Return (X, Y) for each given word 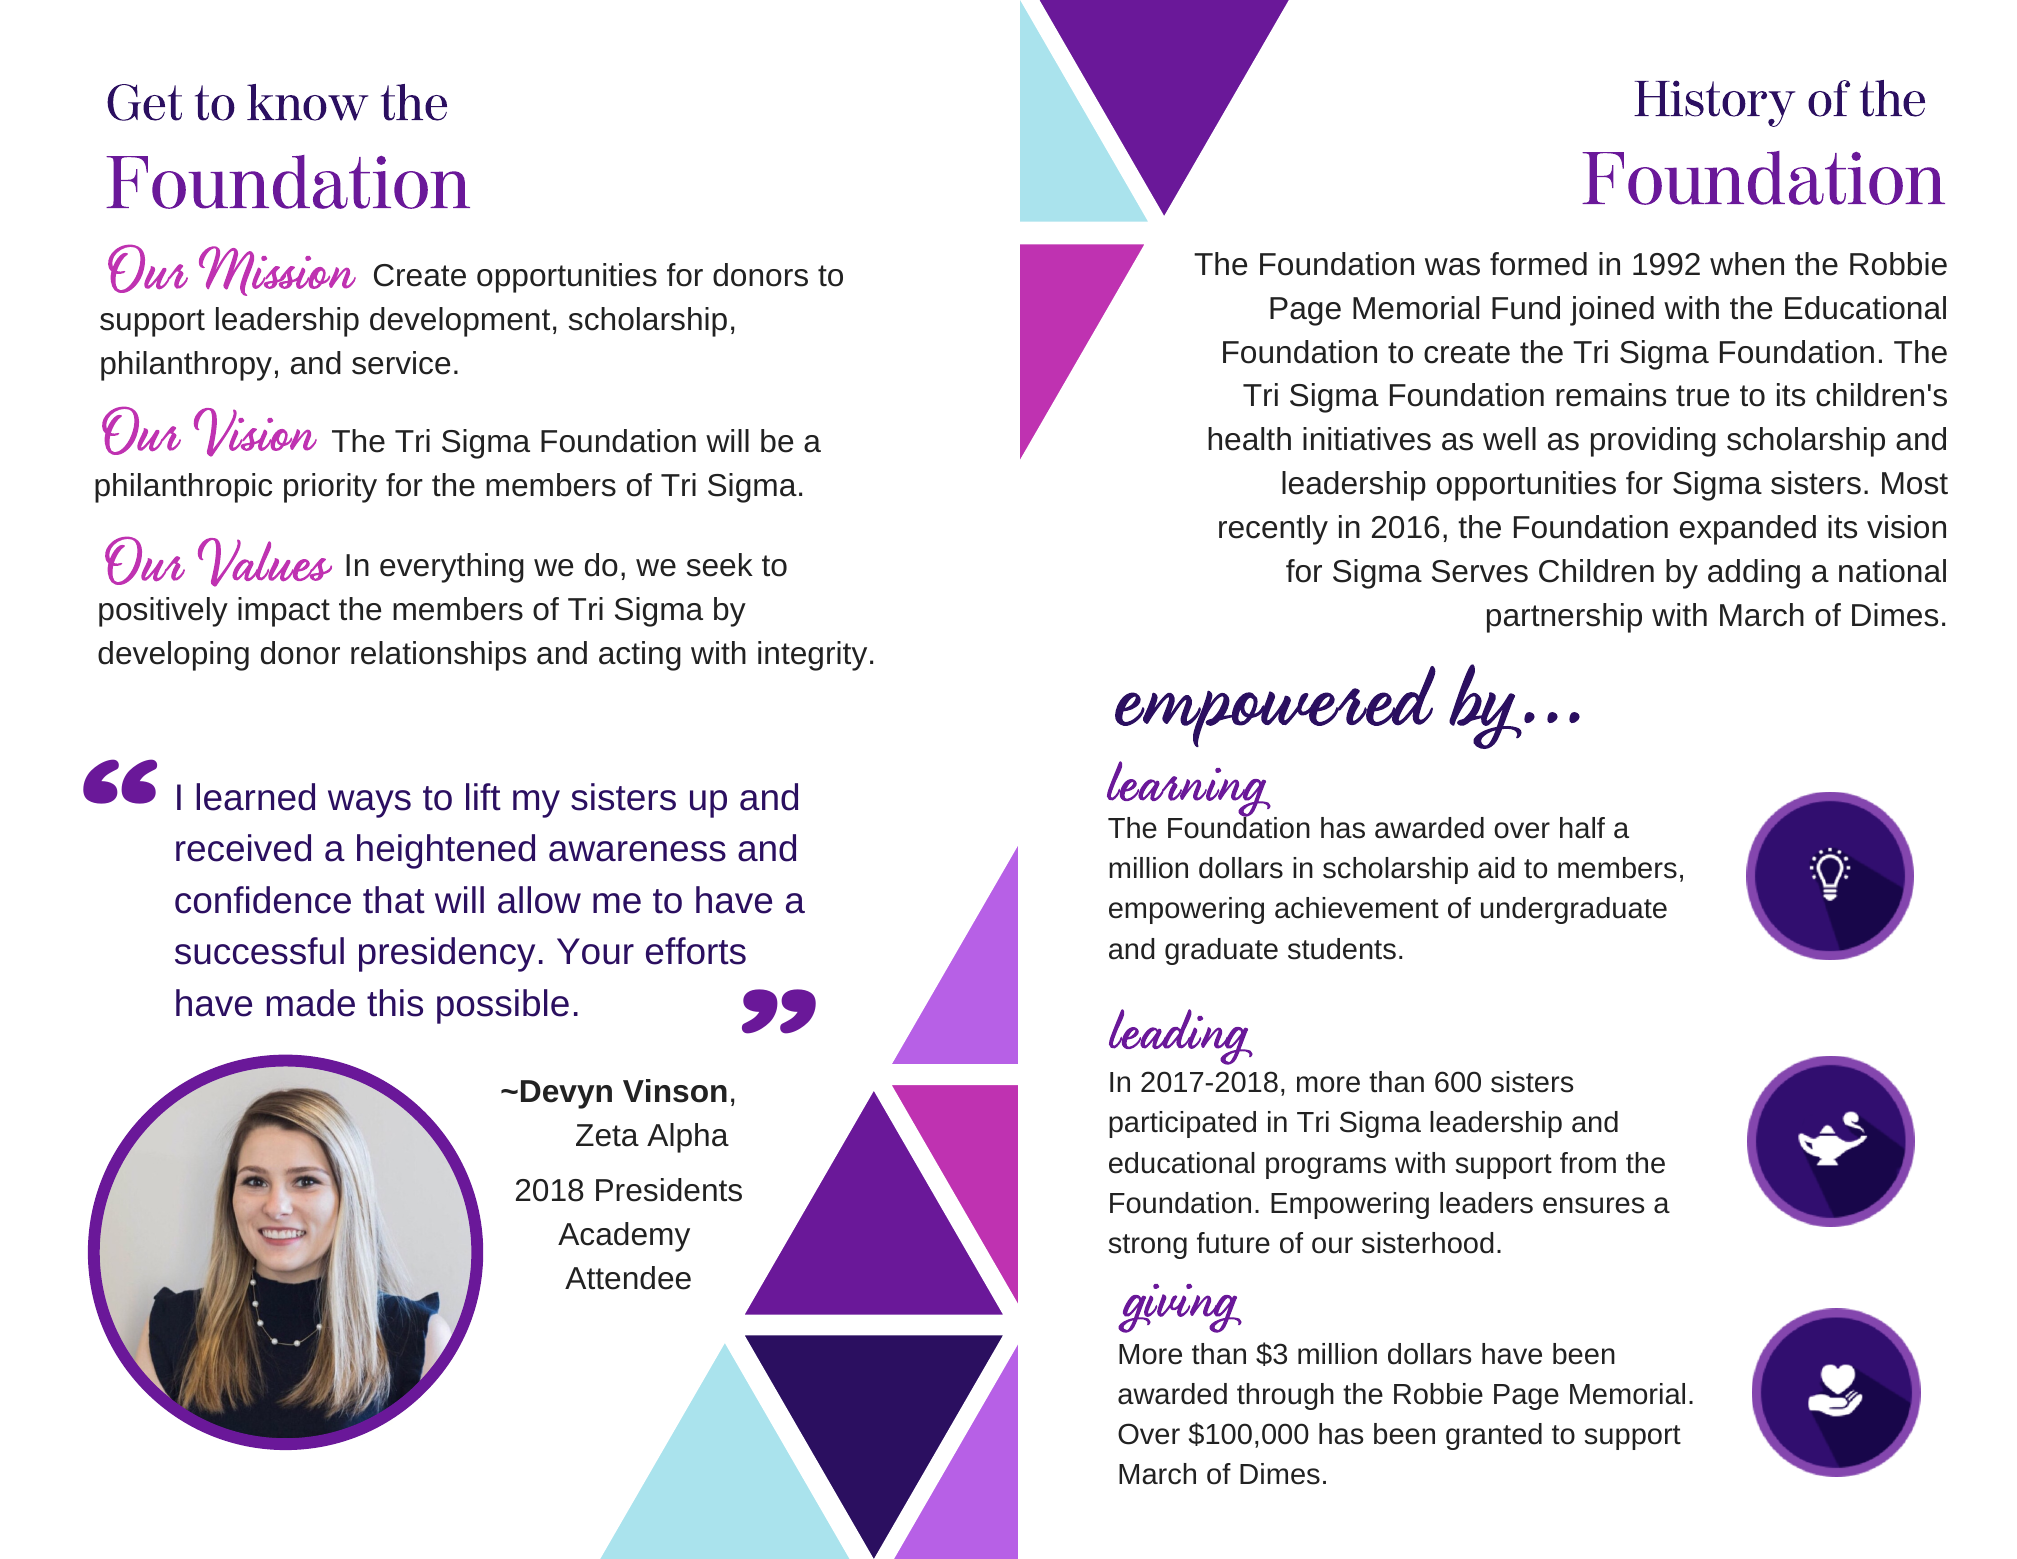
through (1285, 1396)
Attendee (628, 1278)
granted (1494, 1436)
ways (369, 804)
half (1582, 828)
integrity (812, 656)
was (1452, 267)
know (307, 102)
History (1714, 103)
